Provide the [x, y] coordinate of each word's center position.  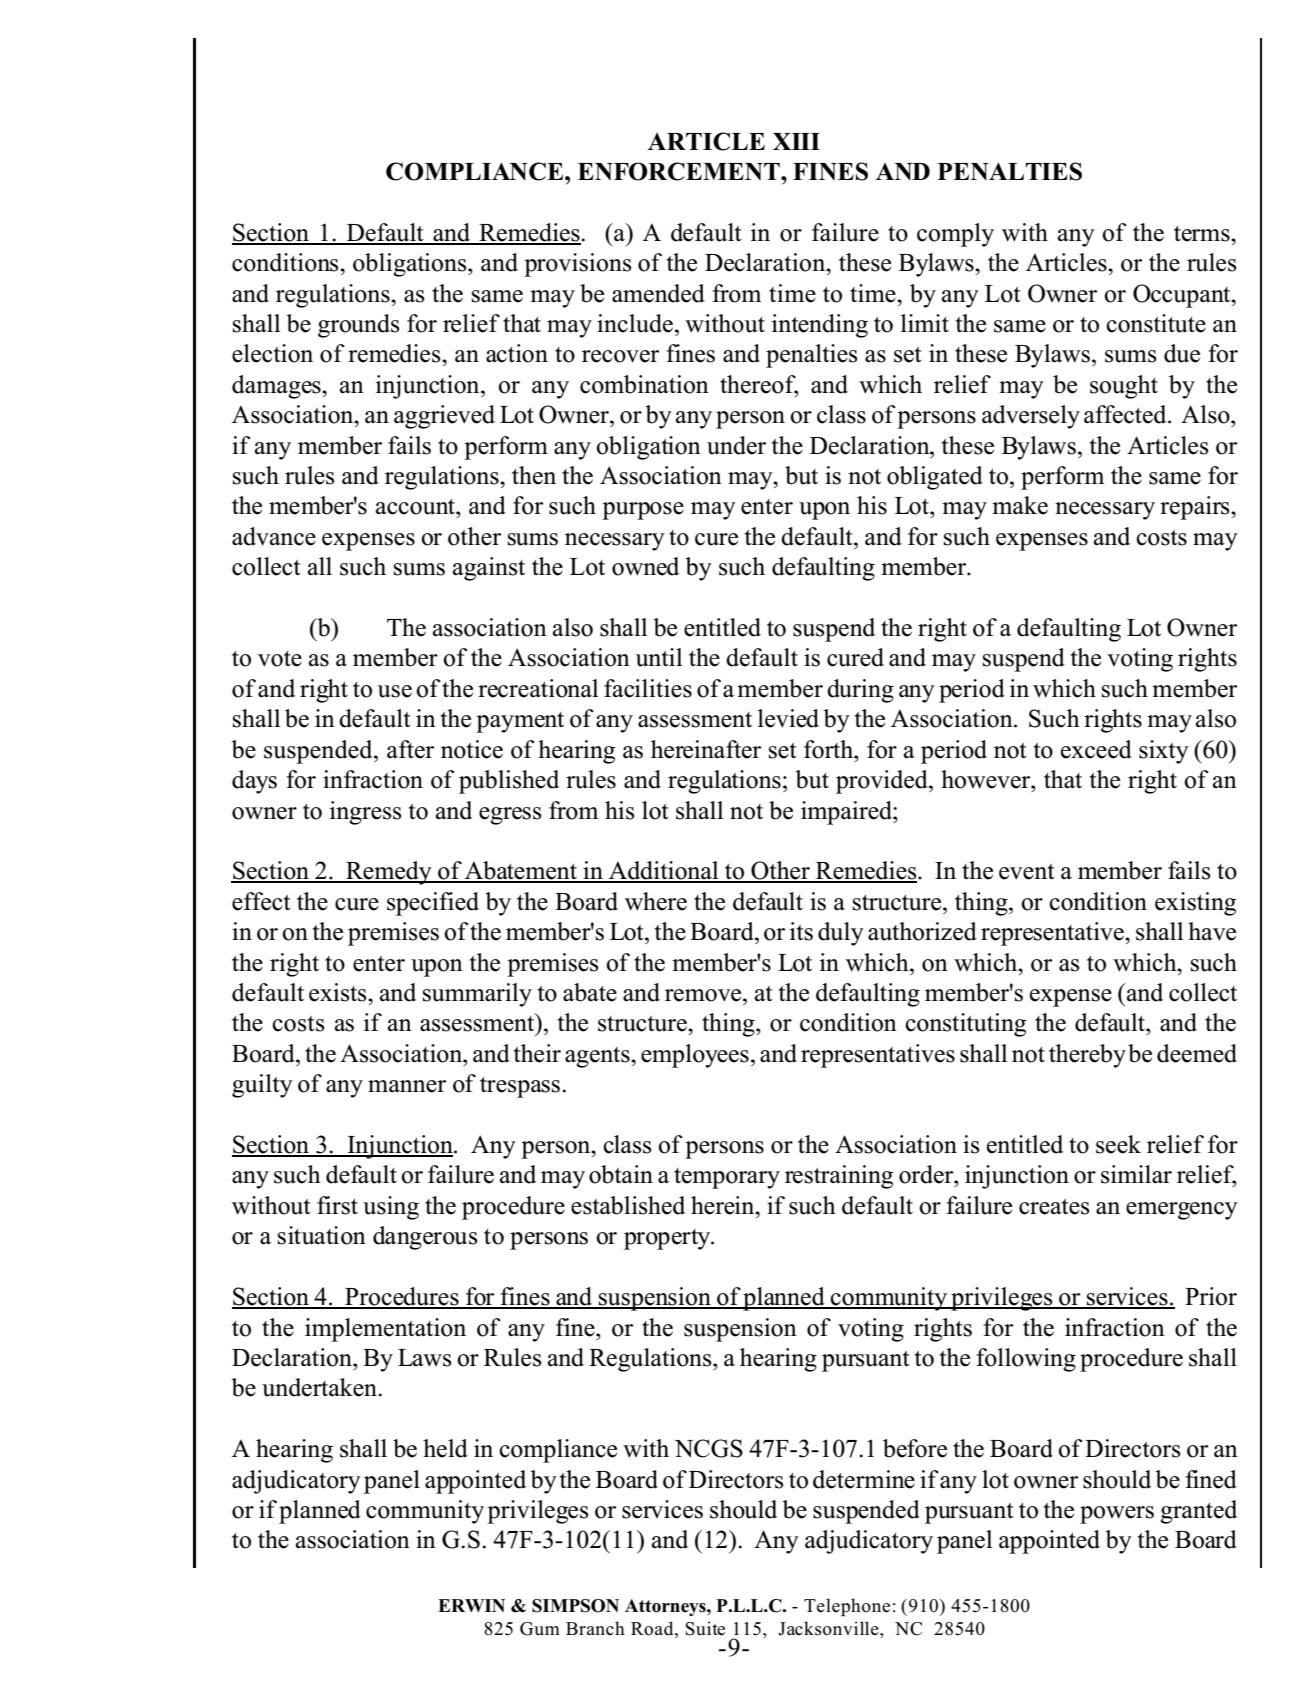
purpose [643, 511]
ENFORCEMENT [680, 171]
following [1026, 1360]
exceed [1096, 749]
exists [339, 992]
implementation [385, 1330]
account [416, 507]
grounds [358, 326]
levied [788, 718]
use [395, 691]
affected [1126, 414]
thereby [1087, 1056]
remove [704, 995]
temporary [727, 1178]
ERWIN [471, 1605]
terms [1203, 234]
